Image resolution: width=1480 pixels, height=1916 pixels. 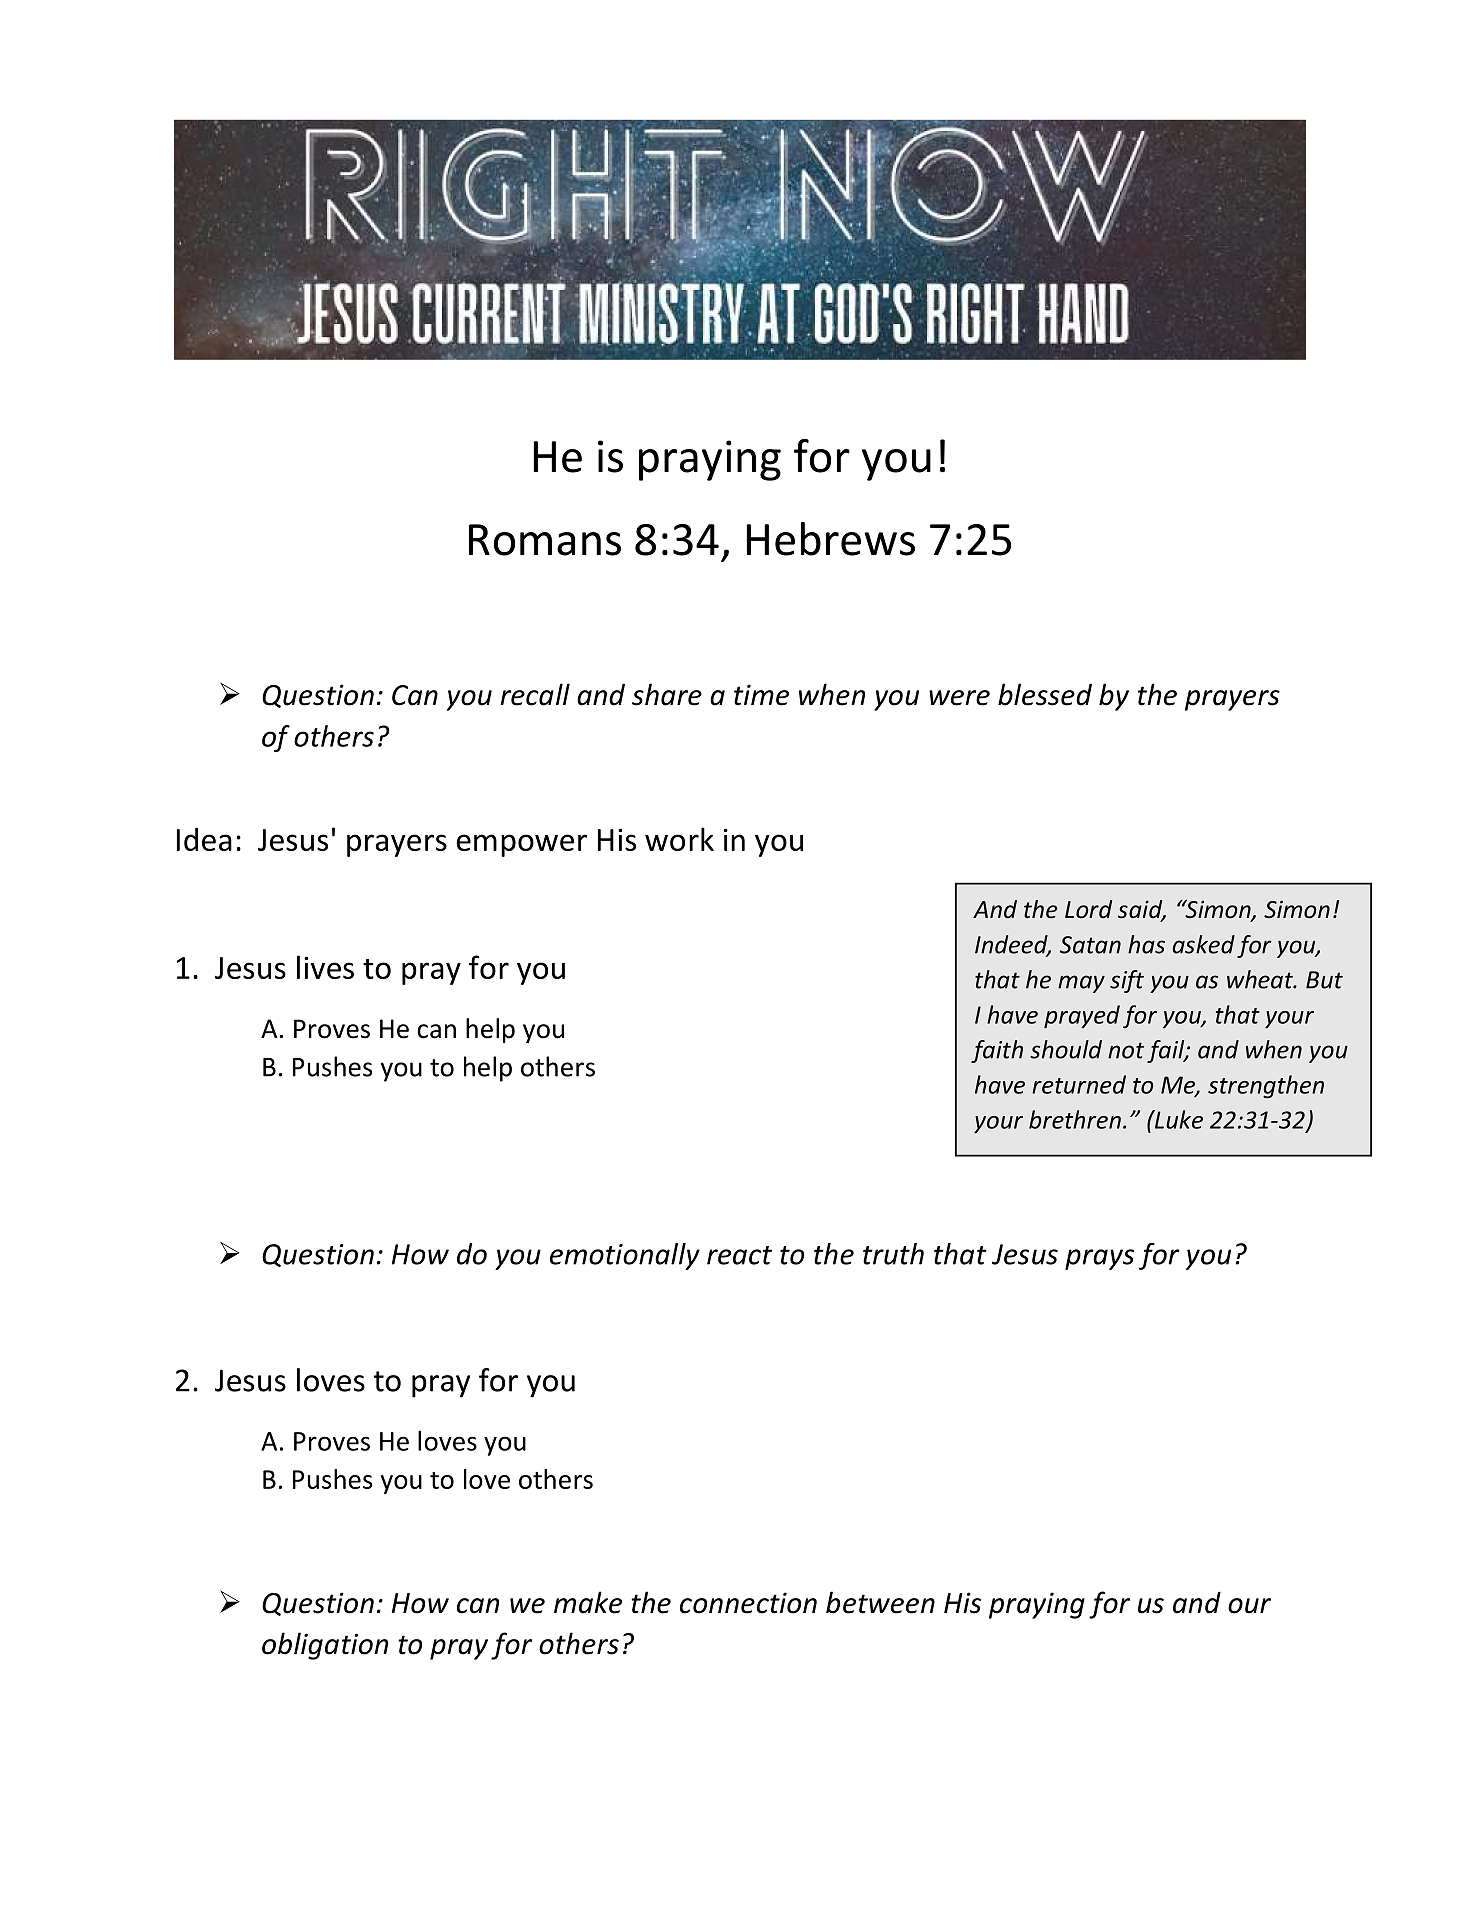 What do you see at coordinates (1045, 694) in the screenshot?
I see `blessed` at bounding box center [1045, 694].
